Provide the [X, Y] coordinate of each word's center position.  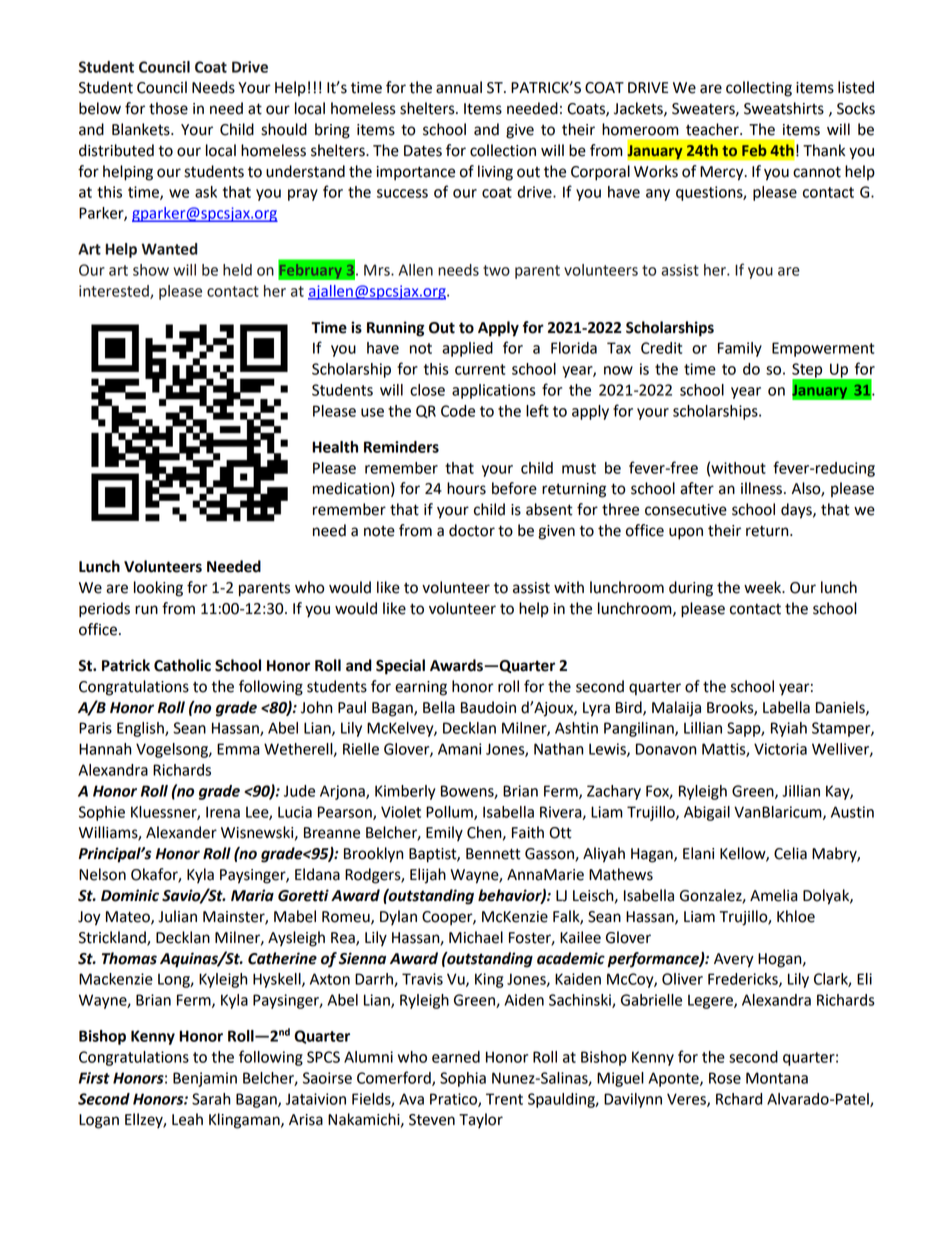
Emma [238, 749]
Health [335, 447]
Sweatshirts [784, 108]
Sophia [463, 1079]
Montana [777, 1078]
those [168, 108]
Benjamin [205, 1079]
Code [458, 411]
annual [459, 87]
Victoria [780, 749]
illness [761, 488]
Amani [459, 749]
